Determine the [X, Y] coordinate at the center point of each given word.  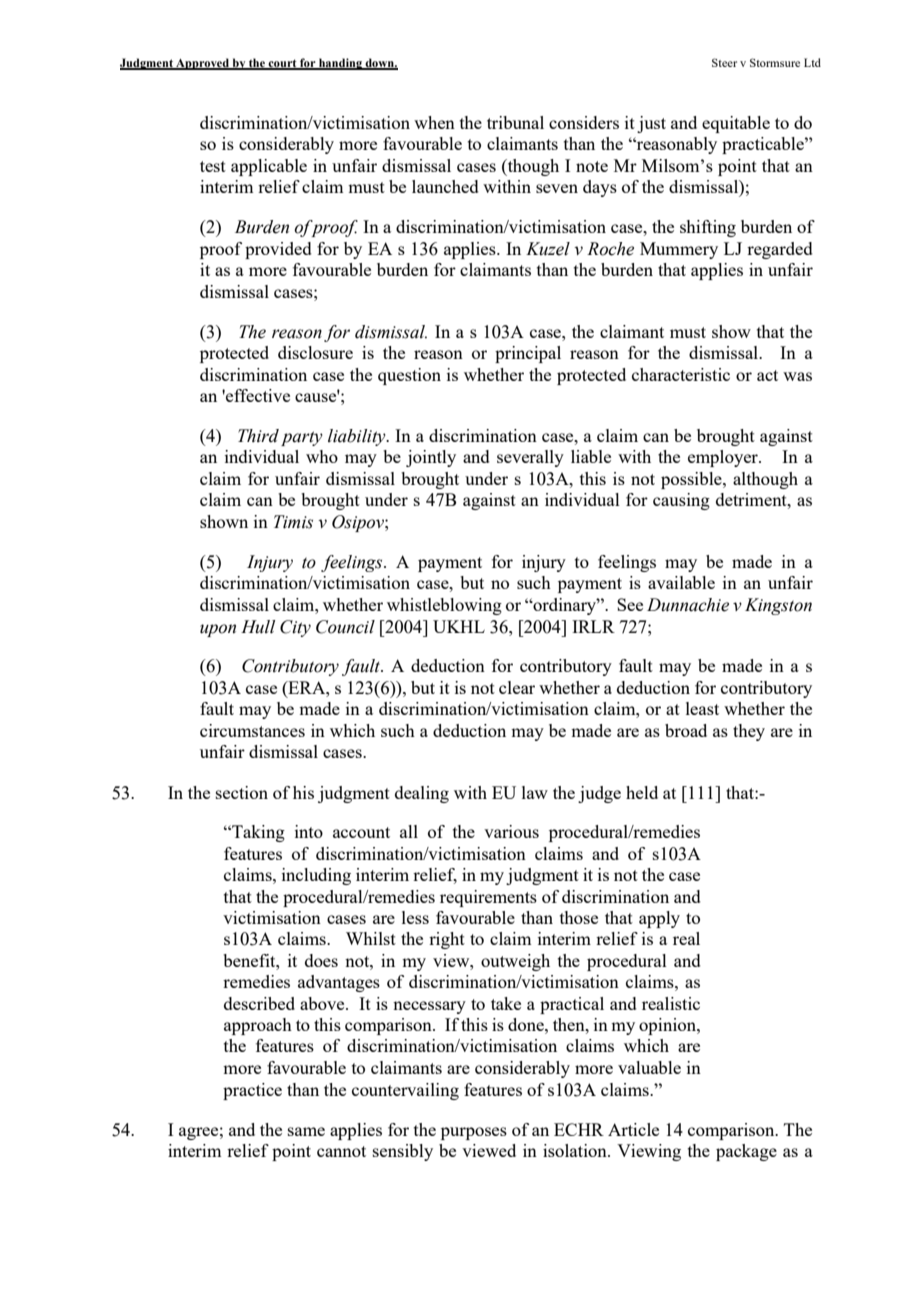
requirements [488, 898]
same [306, 1131]
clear [517, 687]
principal [528, 354]
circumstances [252, 730]
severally [530, 458]
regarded [780, 250]
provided [278, 250]
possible [692, 480]
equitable [736, 124]
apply [659, 919]
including [316, 876]
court [282, 64]
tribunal [515, 122]
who [322, 456]
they [749, 732]
